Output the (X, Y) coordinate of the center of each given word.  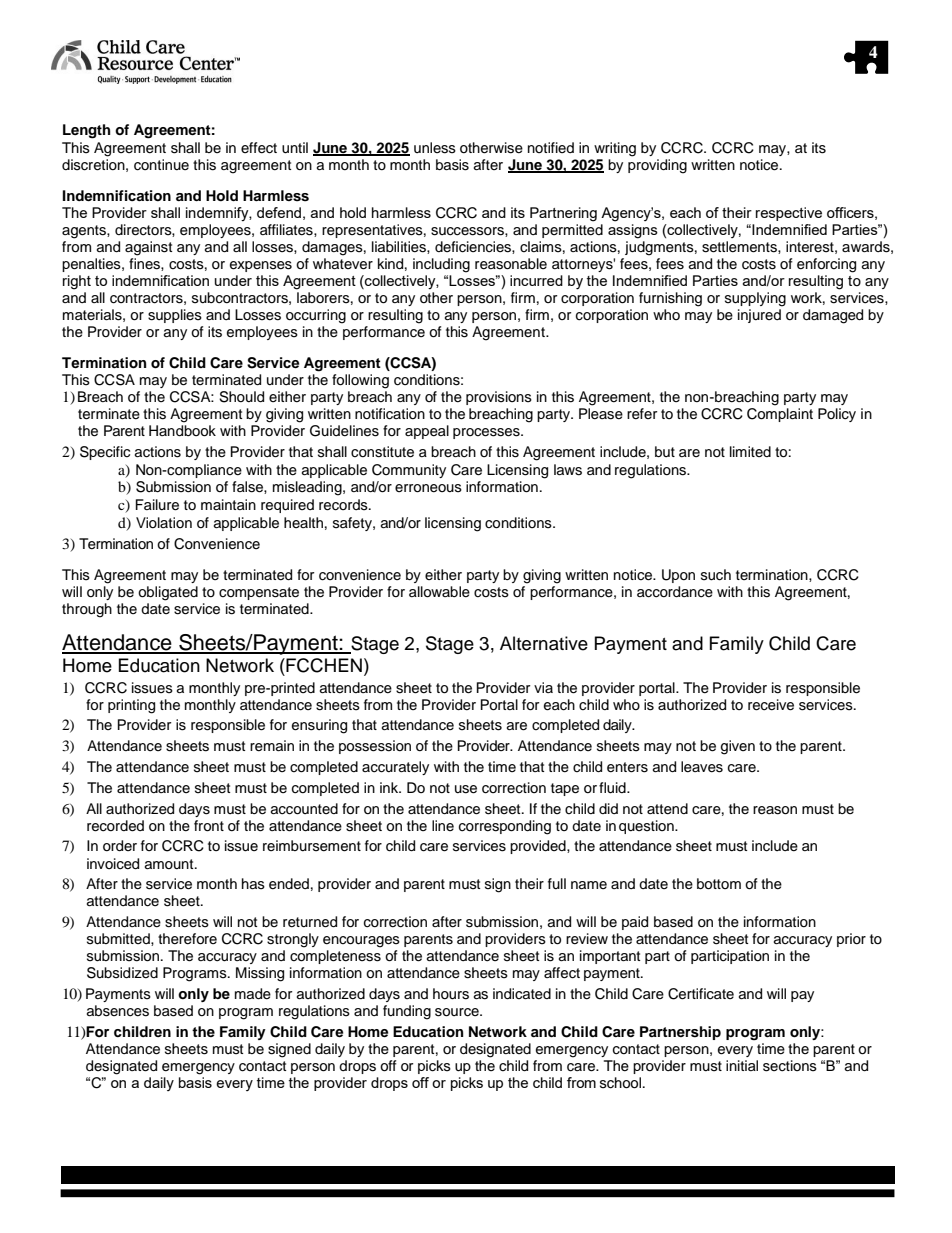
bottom (719, 884)
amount (170, 864)
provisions (499, 398)
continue (161, 165)
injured (759, 316)
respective (789, 214)
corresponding (505, 827)
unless (435, 148)
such (716, 575)
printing (131, 706)
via (543, 687)
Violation (164, 522)
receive (771, 705)
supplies (175, 316)
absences (118, 1011)
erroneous (428, 488)
